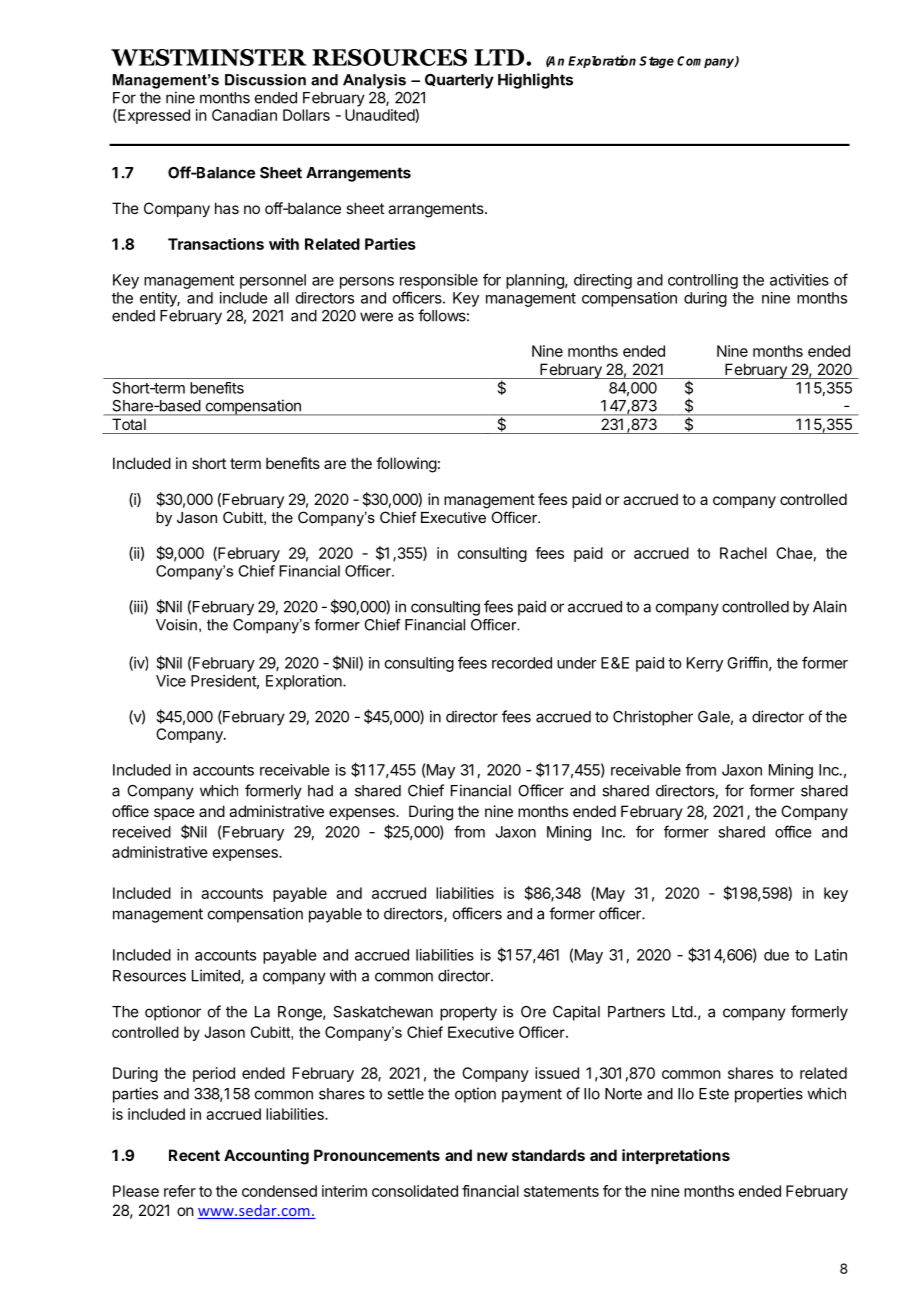 Image resolution: width=924 pixels, height=1307 pixels. I want to click on Christopher, so click(653, 718).
